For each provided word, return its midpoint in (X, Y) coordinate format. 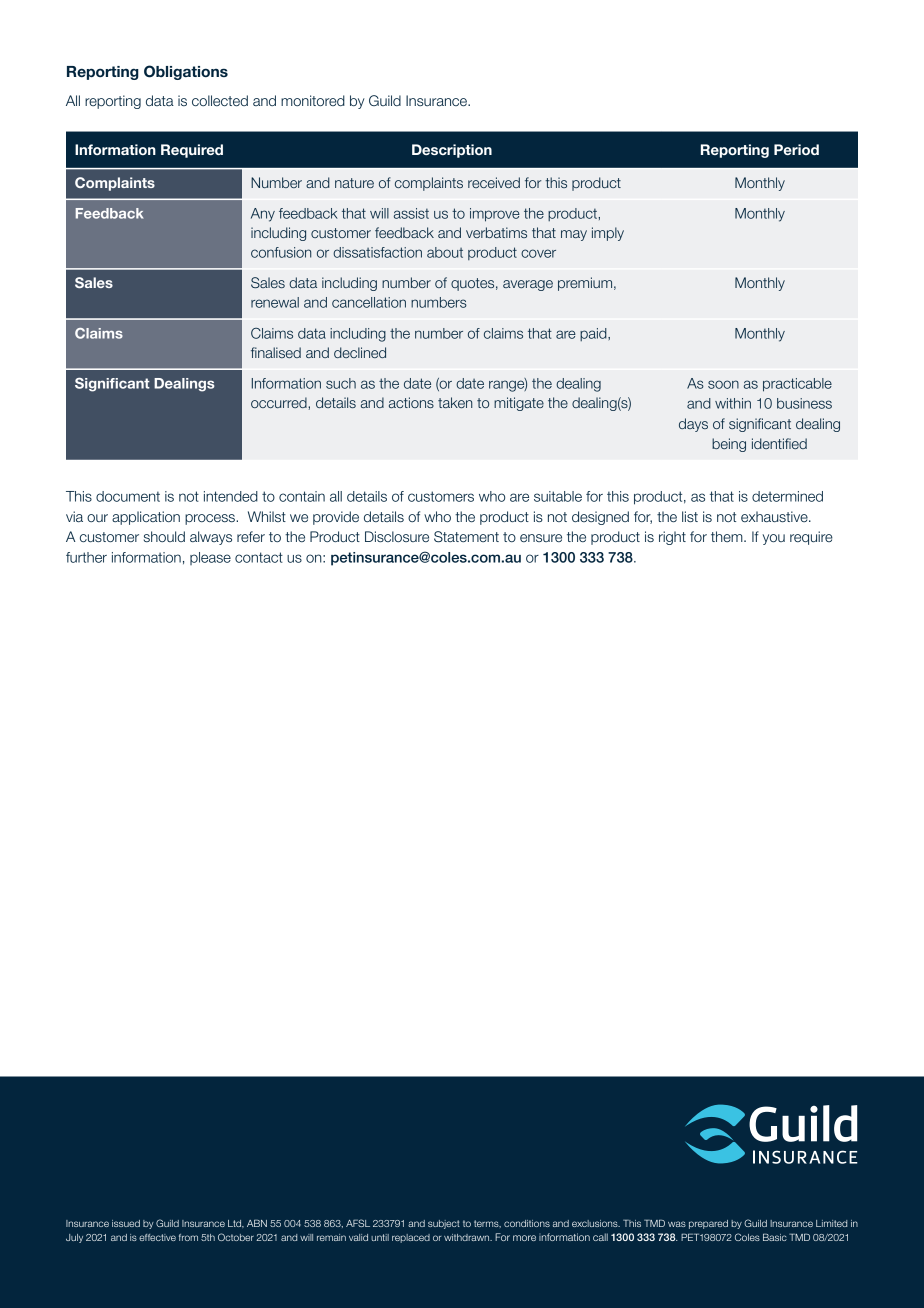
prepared (708, 1224)
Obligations (186, 72)
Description (452, 151)
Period (796, 149)
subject (444, 1224)
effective (157, 1237)
